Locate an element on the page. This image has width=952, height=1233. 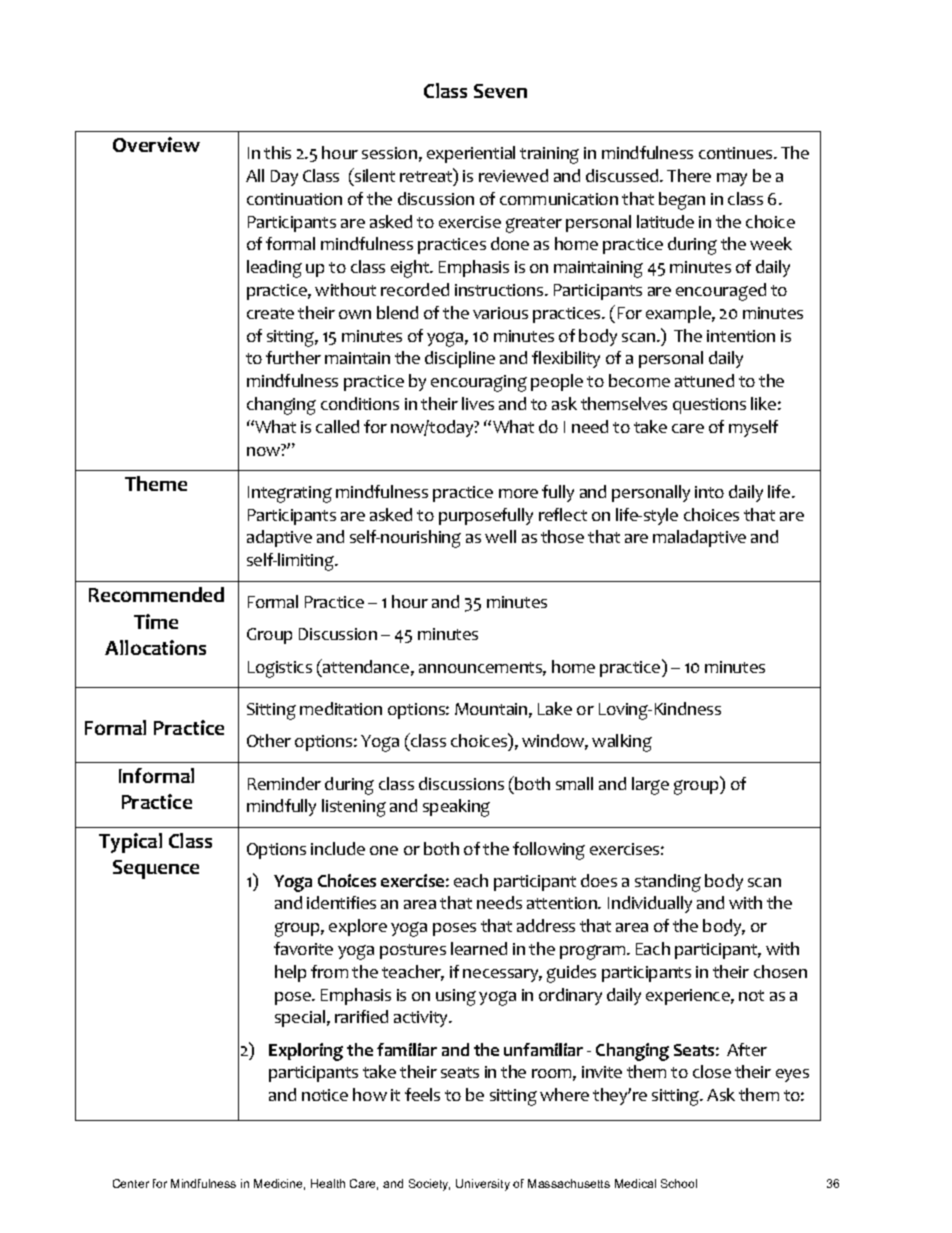
University is located at coordinates (483, 1185).
